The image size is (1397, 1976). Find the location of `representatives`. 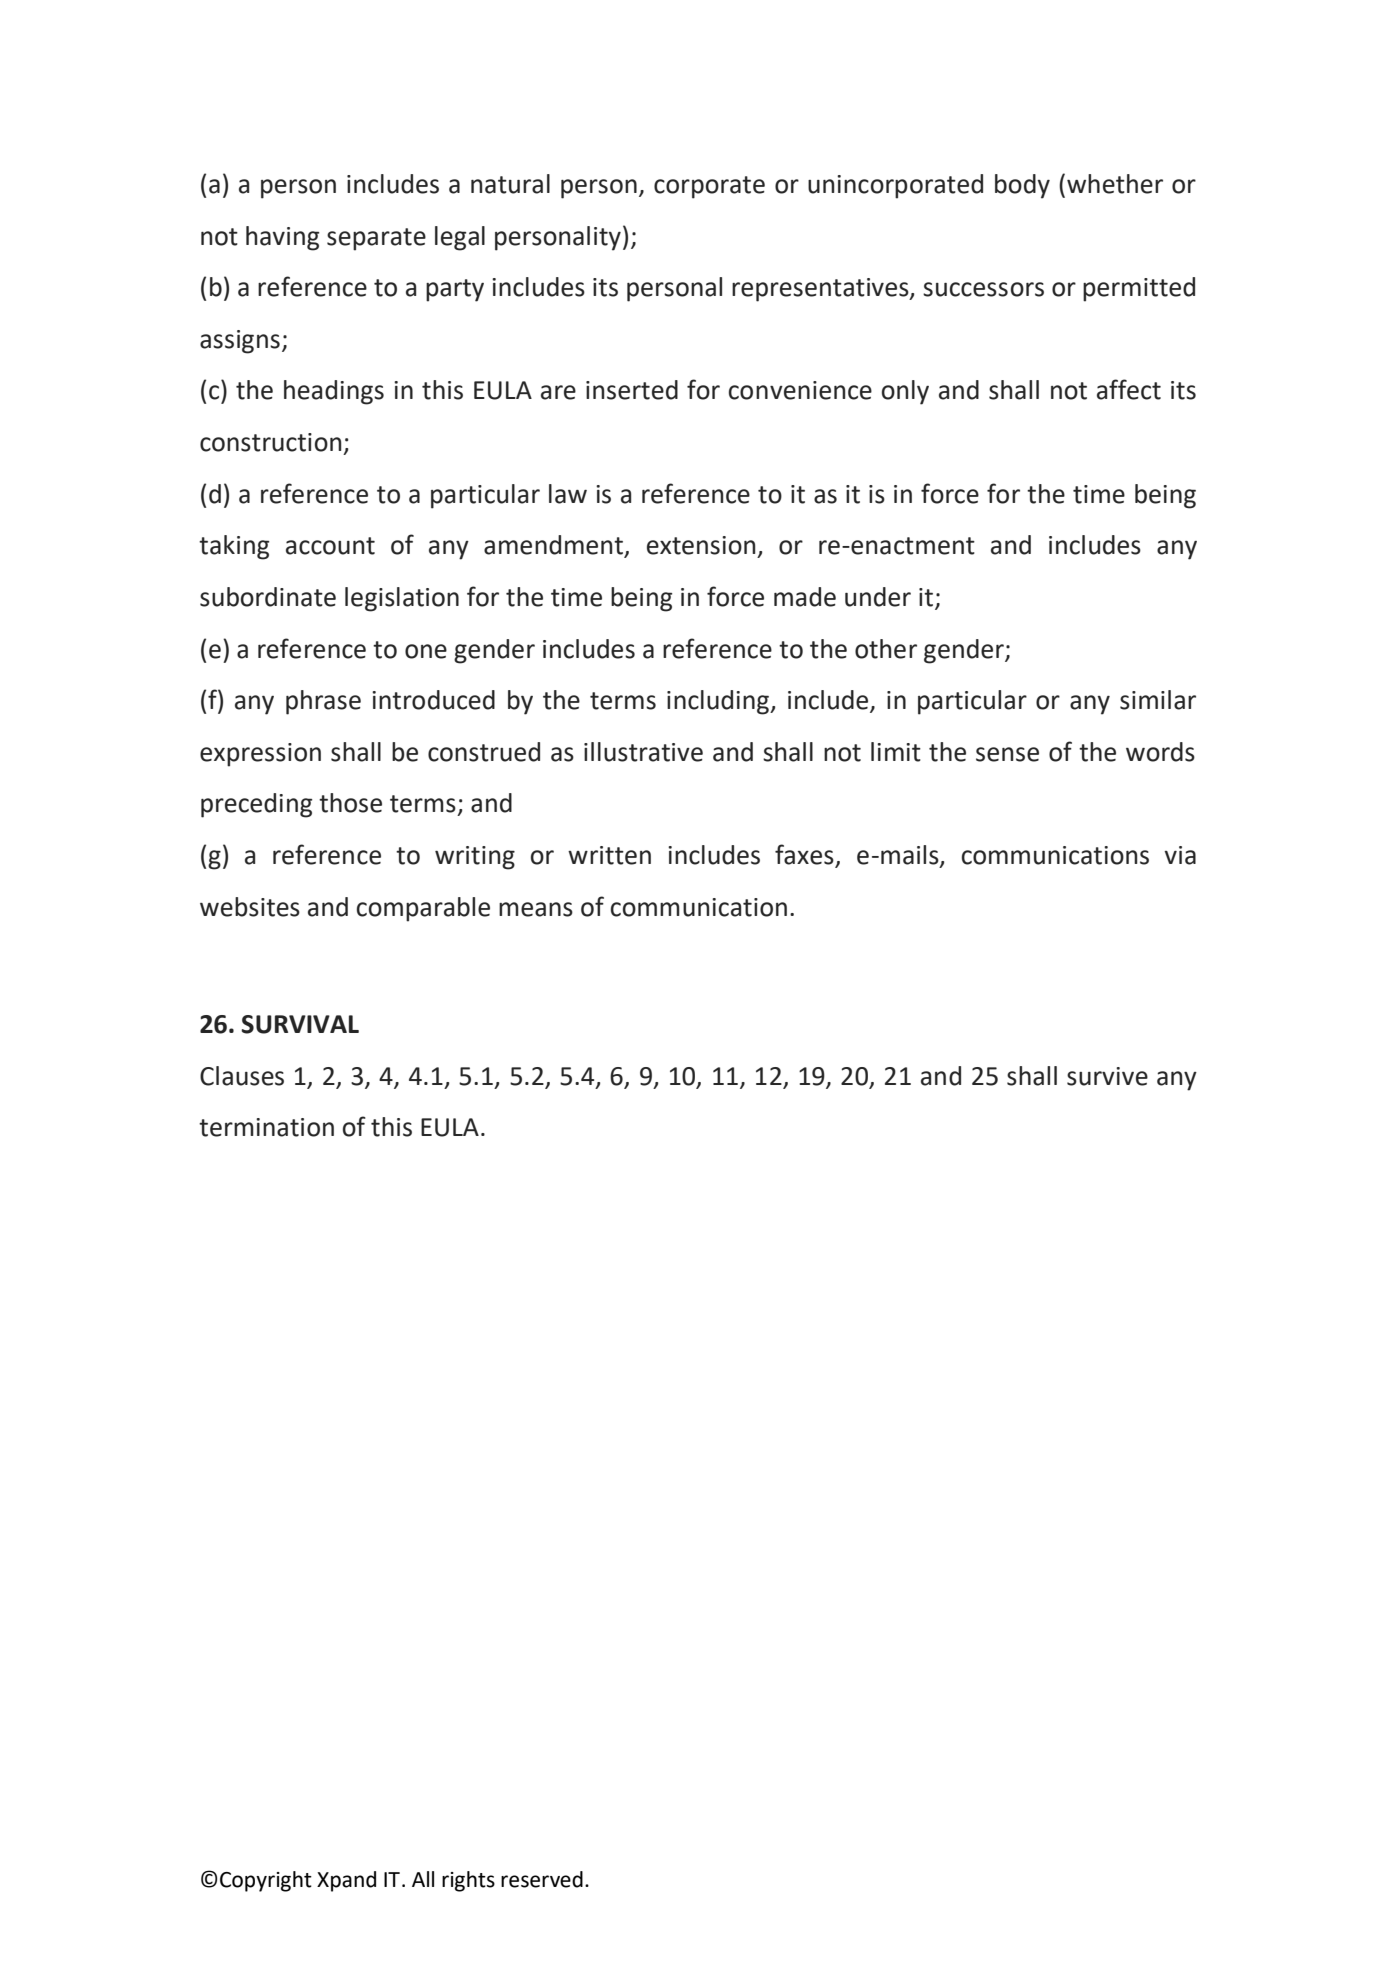

representatives is located at coordinates (821, 290).
